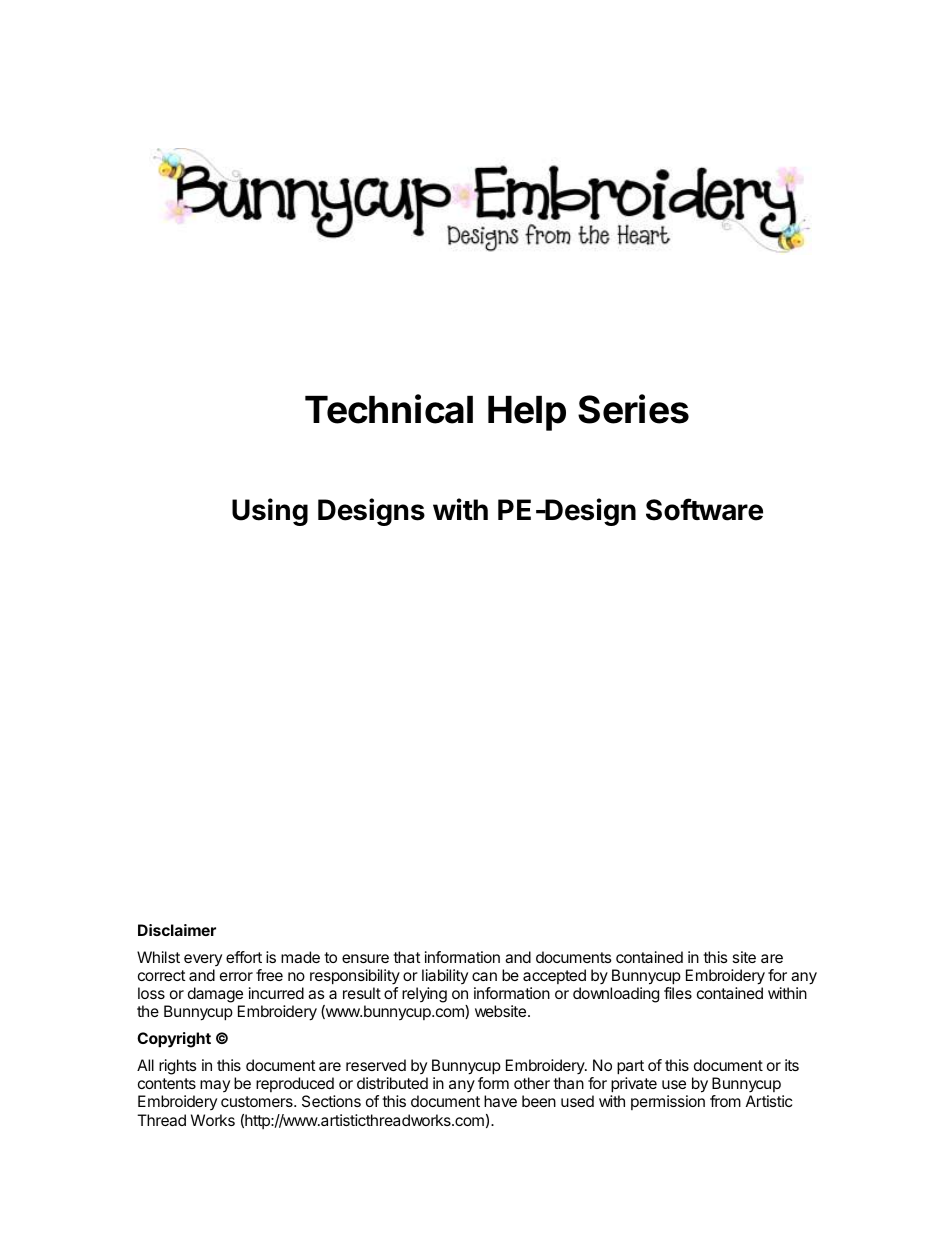 The image size is (952, 1233). Describe the element at coordinates (633, 409) in the document. I see `Series` at that location.
